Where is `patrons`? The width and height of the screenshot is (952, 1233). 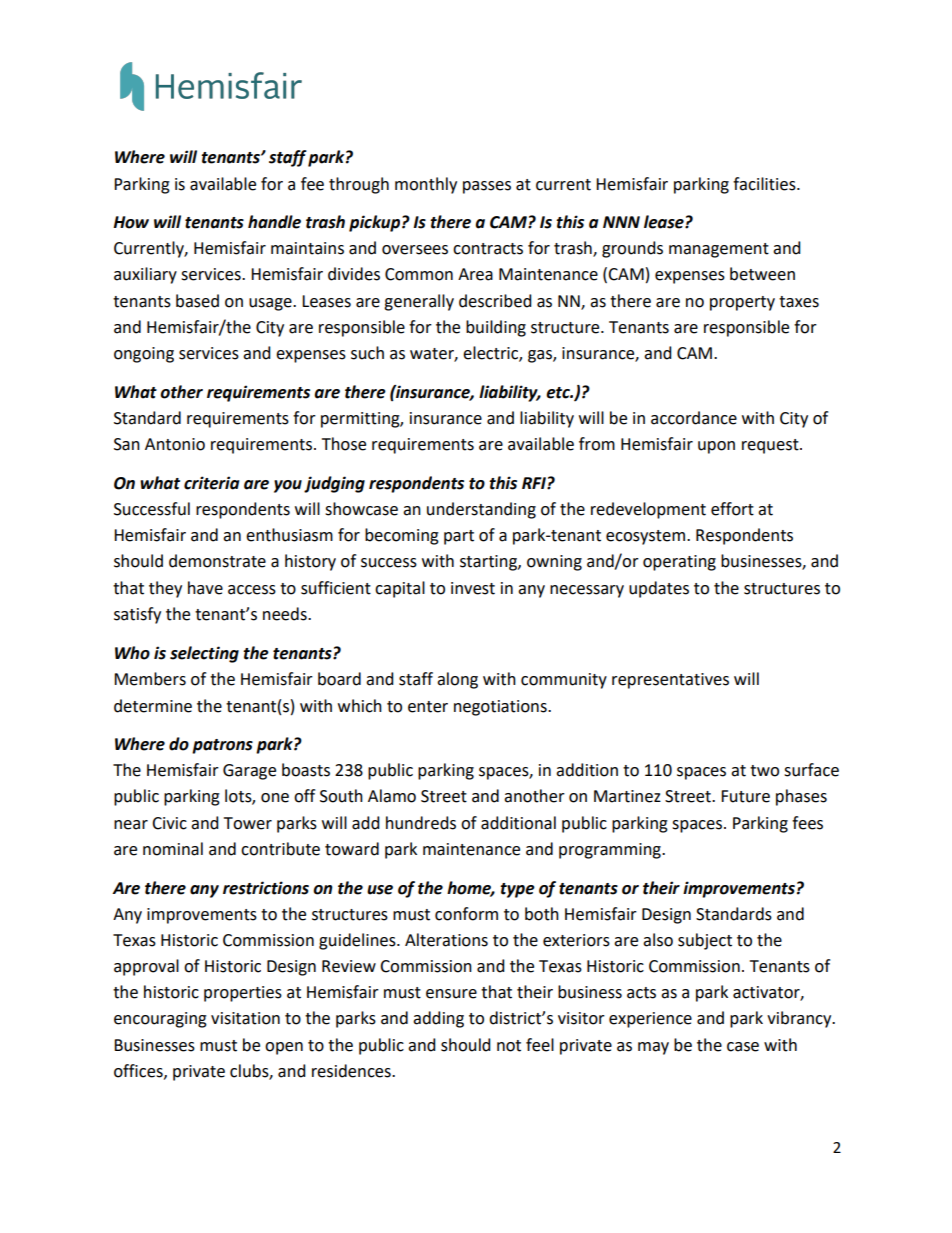
patrons is located at coordinates (222, 746).
